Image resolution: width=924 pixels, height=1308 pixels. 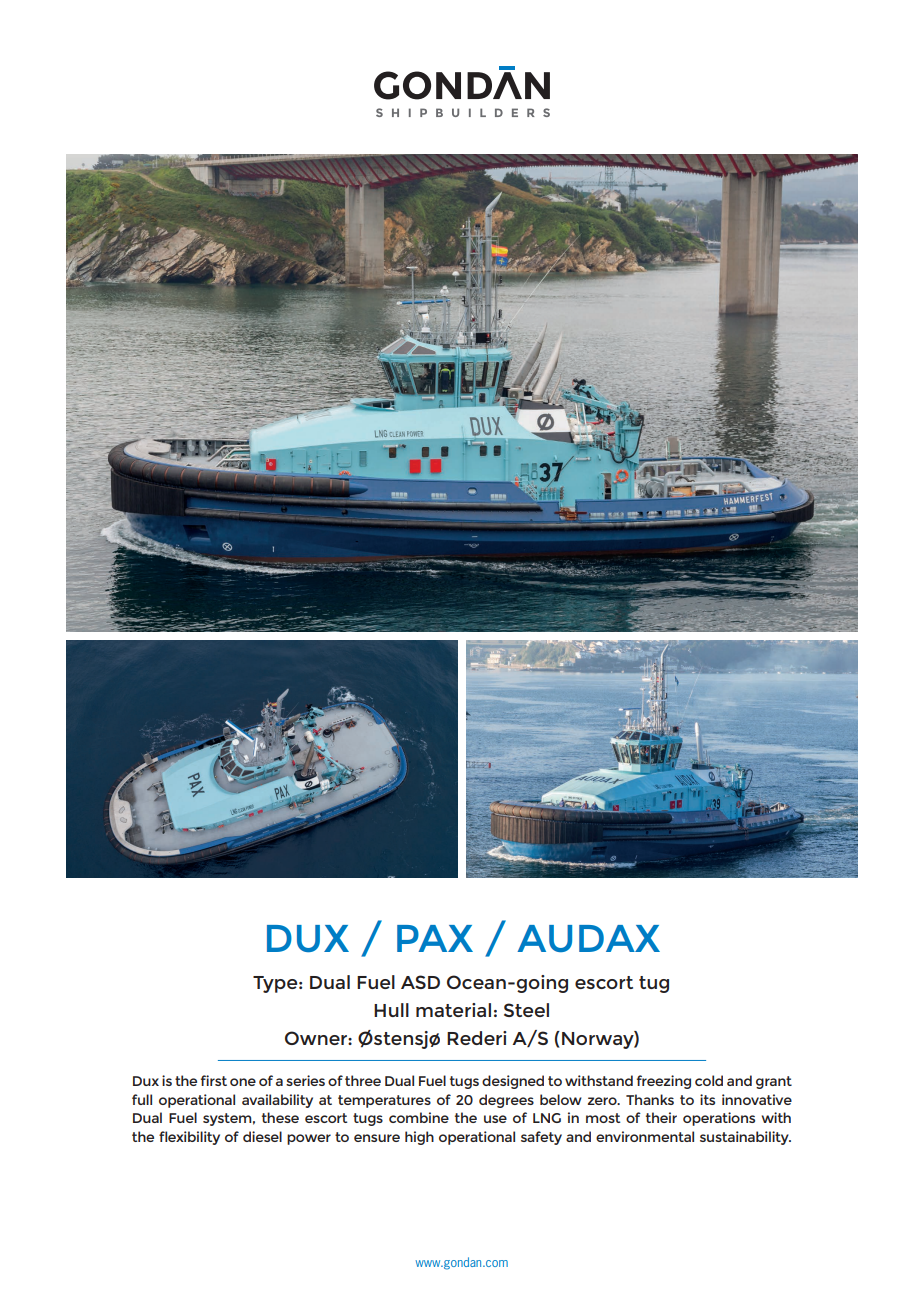 I want to click on PAX, so click(x=435, y=938).
